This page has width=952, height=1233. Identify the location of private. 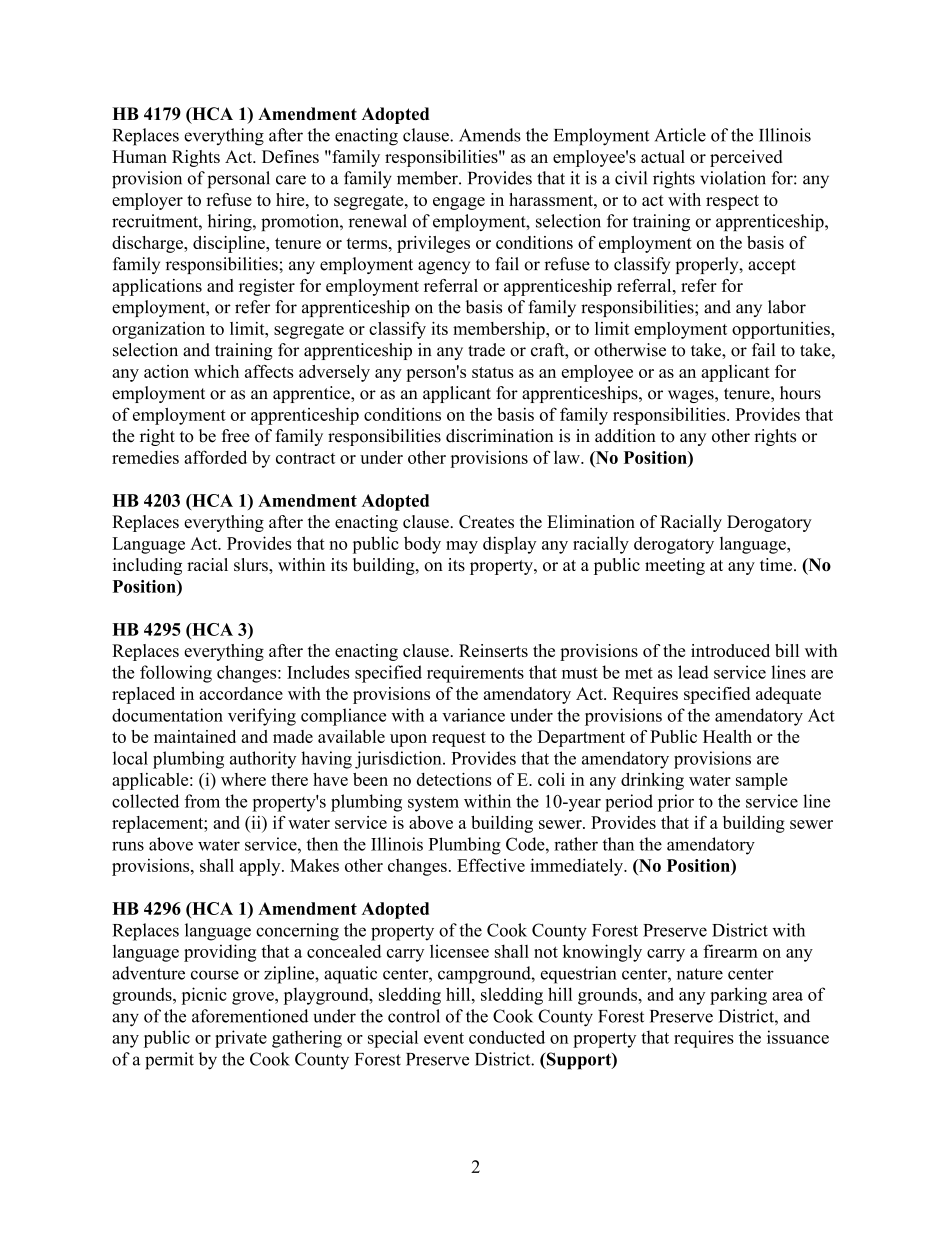
(241, 1039).
